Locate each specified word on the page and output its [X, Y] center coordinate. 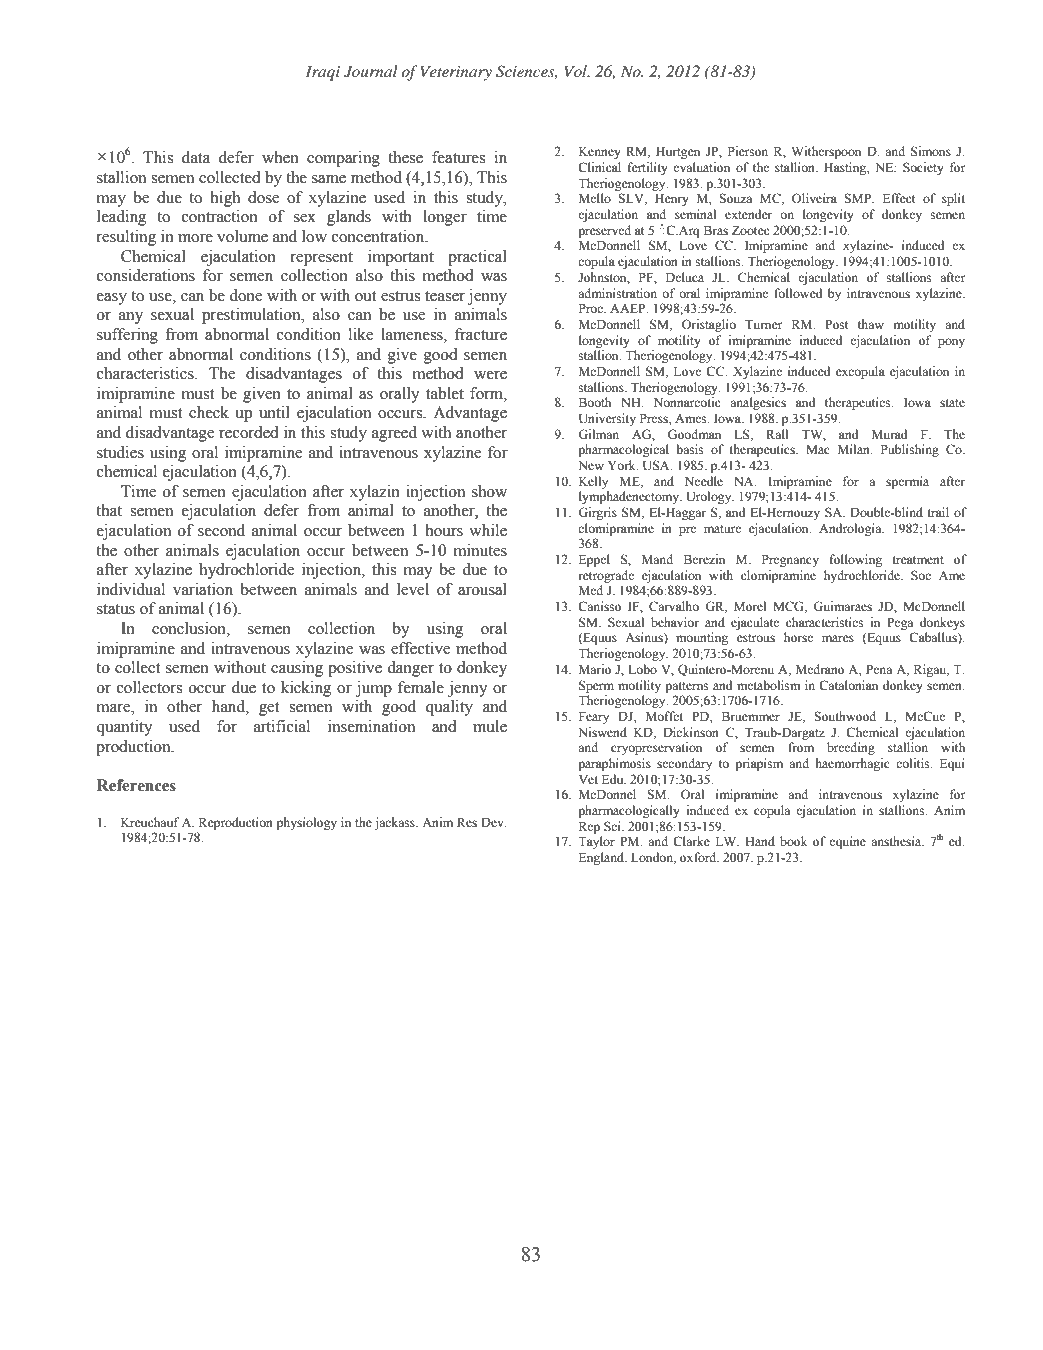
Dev [493, 822]
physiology [307, 823]
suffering [127, 336]
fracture [481, 334]
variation [203, 589]
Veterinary [456, 73]
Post [837, 324]
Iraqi [323, 73]
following [856, 560]
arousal [482, 589]
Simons [931, 151]
